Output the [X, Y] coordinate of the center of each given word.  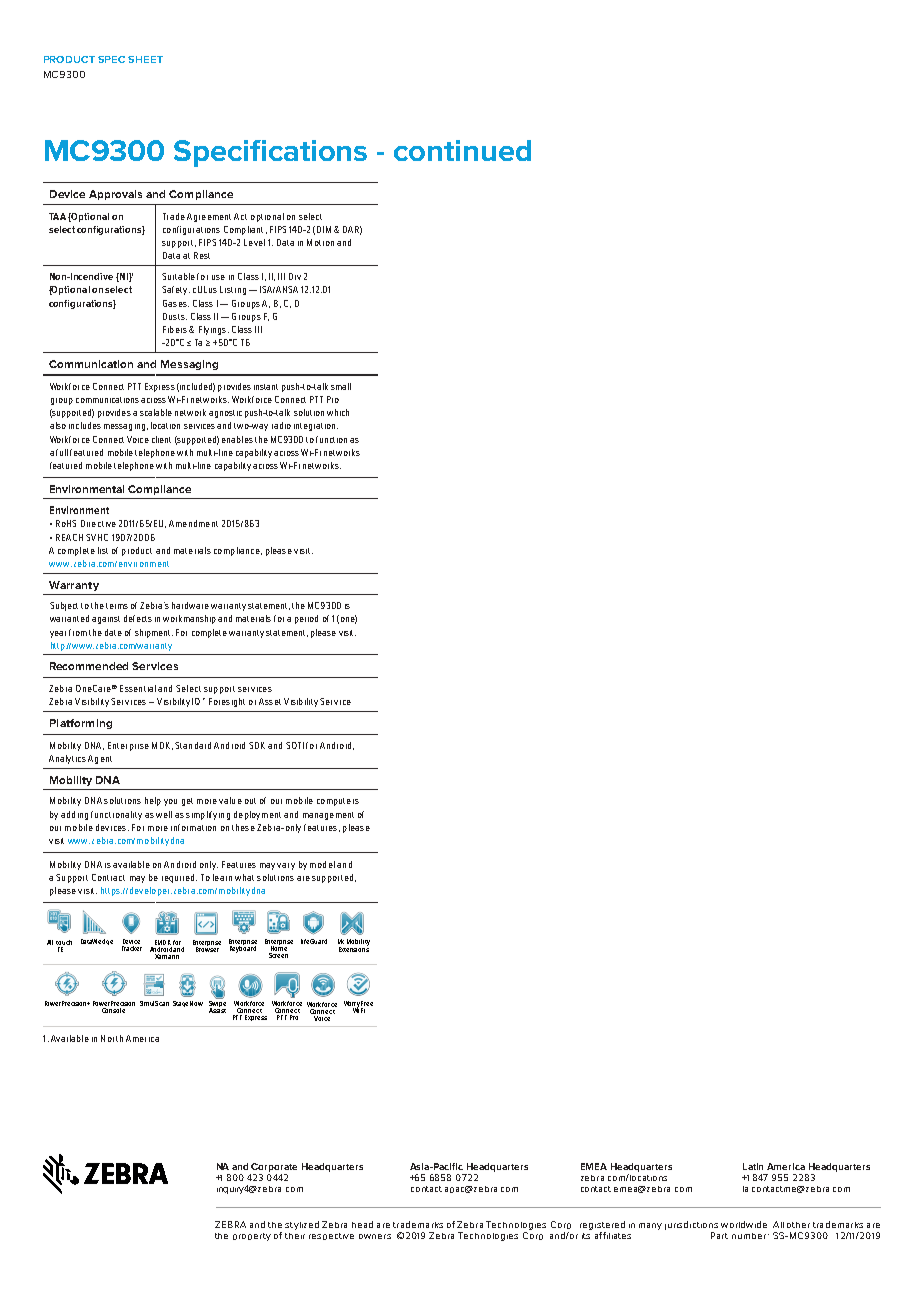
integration [314, 427]
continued [462, 150]
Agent [100, 759]
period [306, 619]
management [328, 816]
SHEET [145, 59]
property [252, 1237]
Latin [753, 1166]
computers [338, 802]
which [338, 412]
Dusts [175, 316]
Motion [320, 242]
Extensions [354, 948]
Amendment [193, 523]
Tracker [132, 948]
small [341, 386]
